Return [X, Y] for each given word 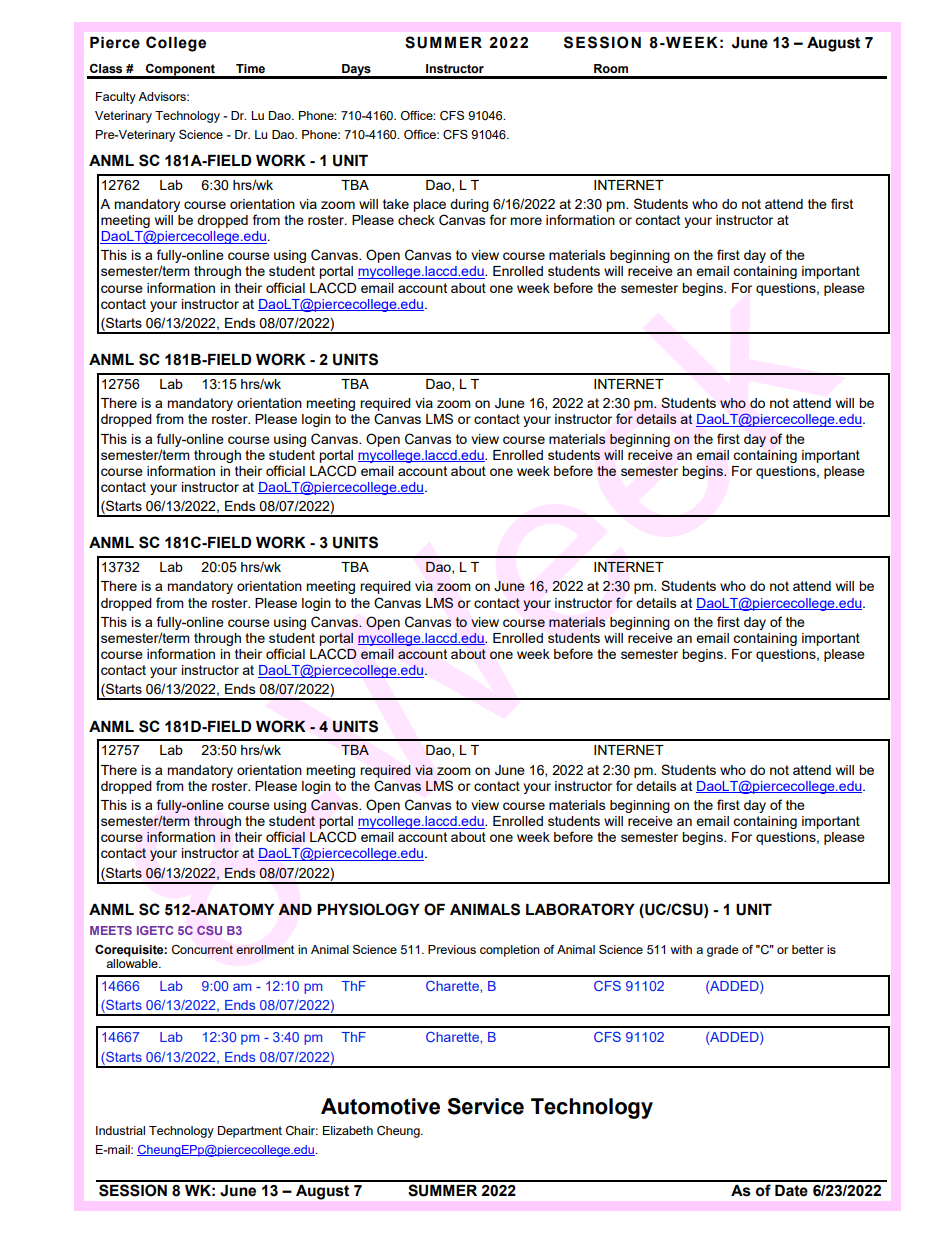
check [416, 220]
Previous [452, 949]
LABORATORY [580, 909]
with [681, 949]
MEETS [111, 930]
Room [611, 68]
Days [356, 71]
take [396, 204]
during [469, 205]
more [526, 221]
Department [250, 1132]
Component [180, 71]
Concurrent [202, 950]
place [429, 205]
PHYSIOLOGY [368, 909]
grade [722, 951]
